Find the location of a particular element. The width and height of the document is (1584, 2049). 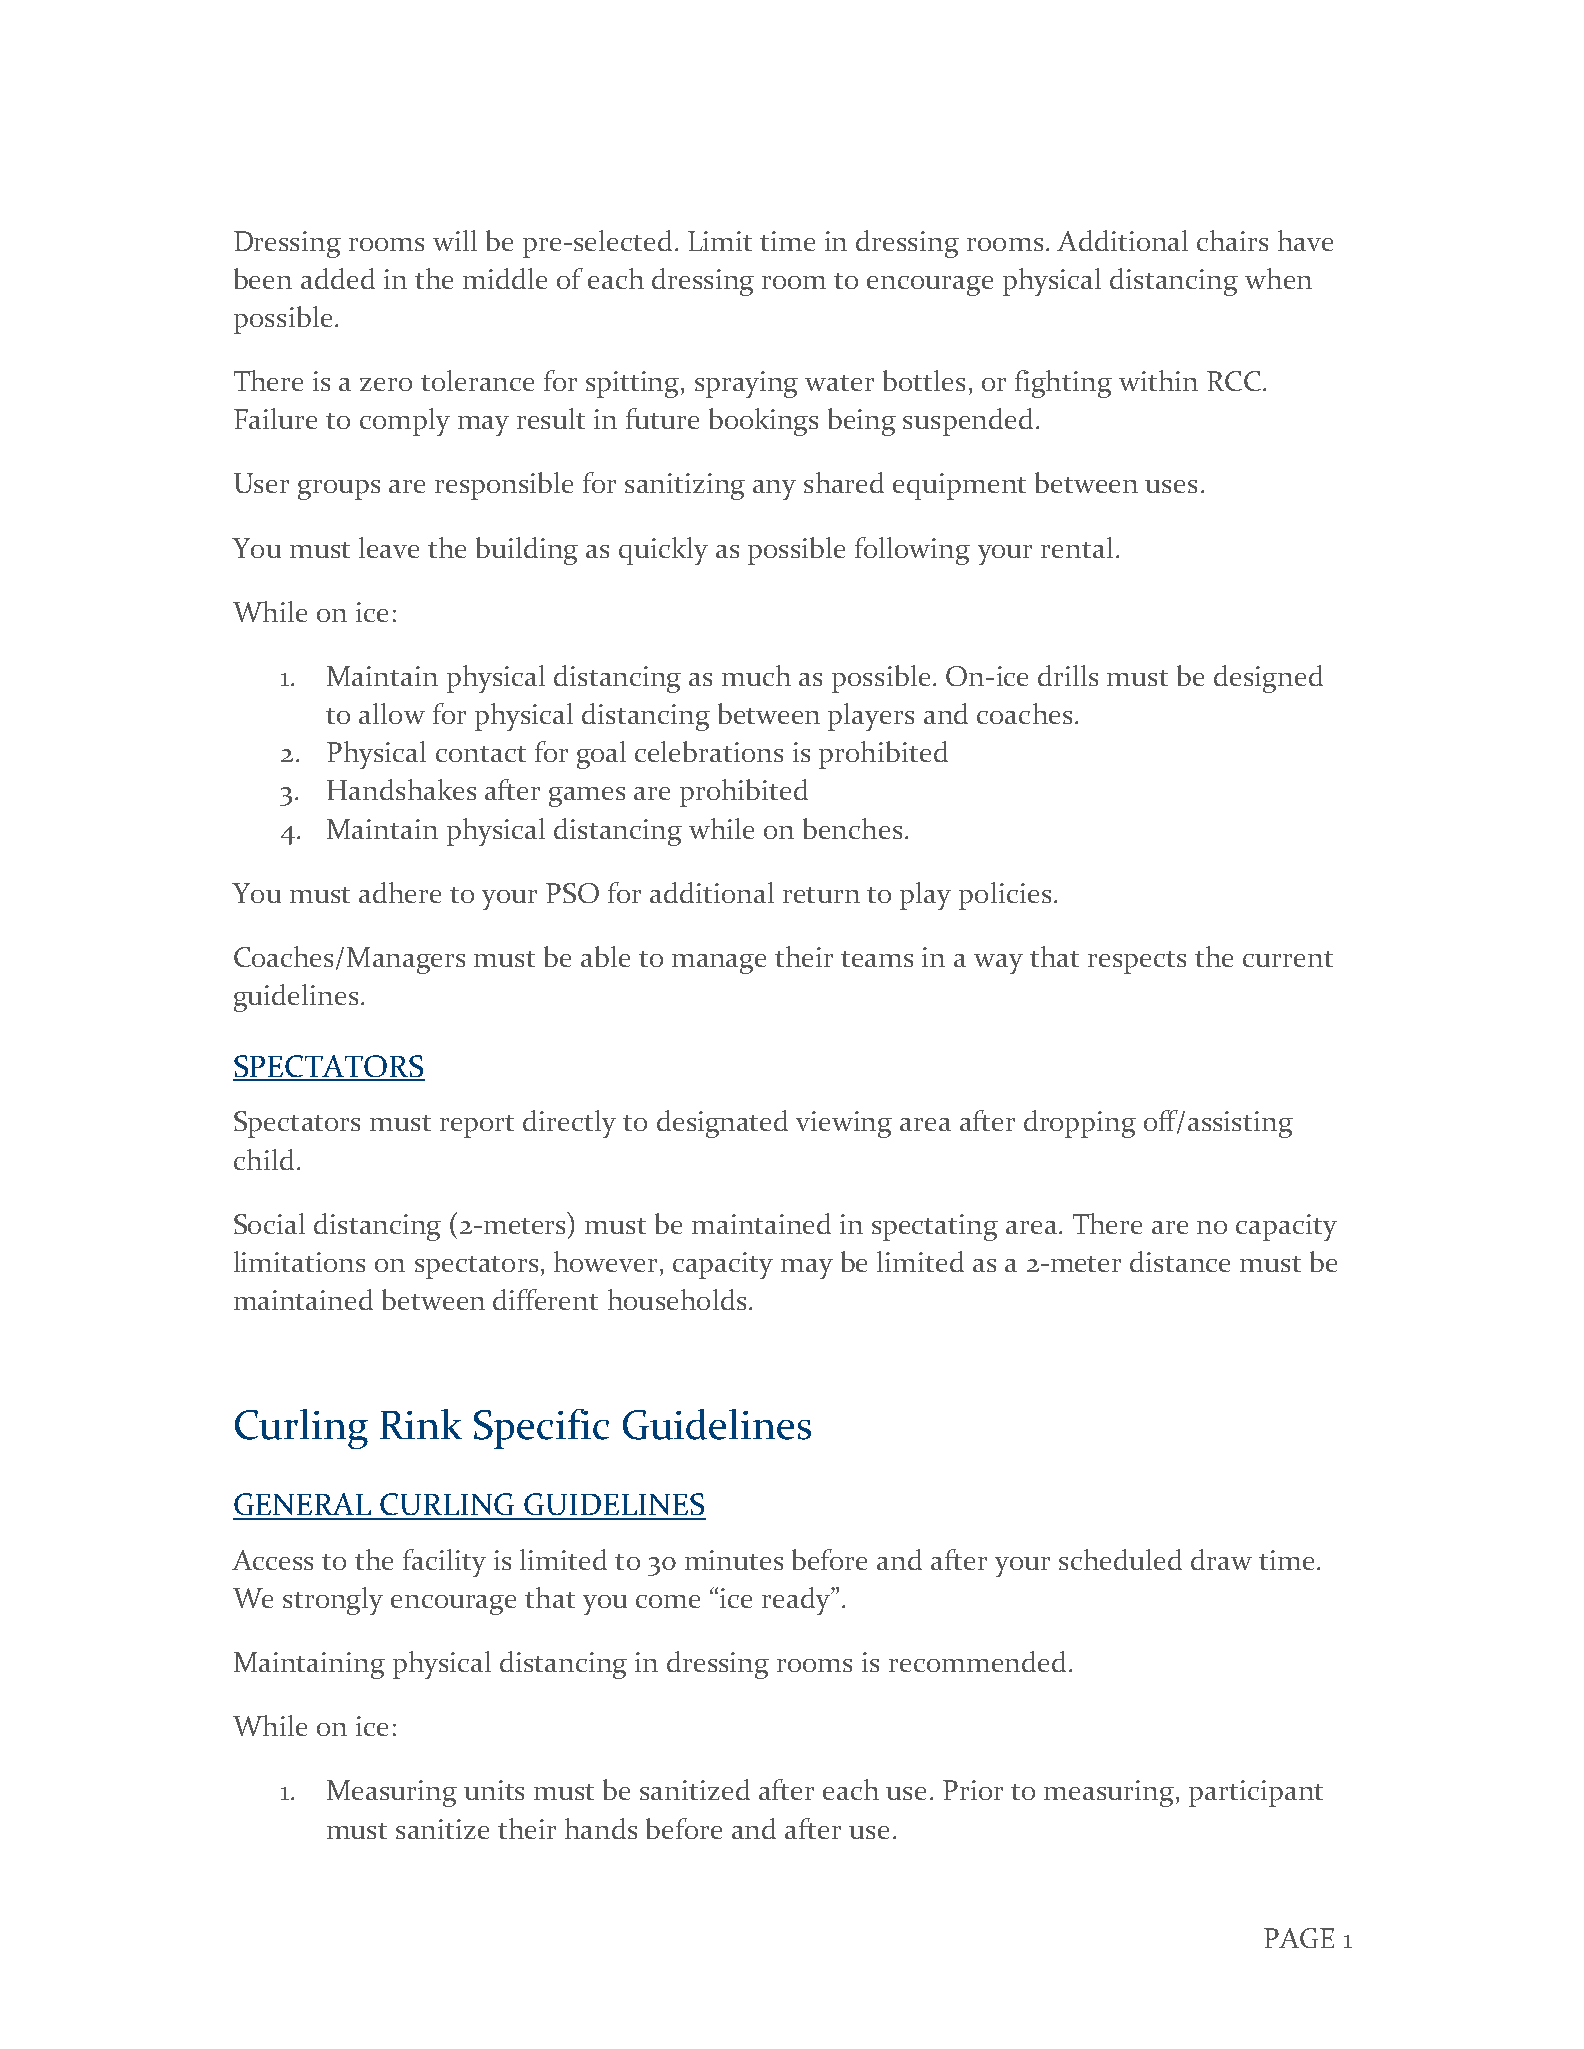

units is located at coordinates (494, 1790).
